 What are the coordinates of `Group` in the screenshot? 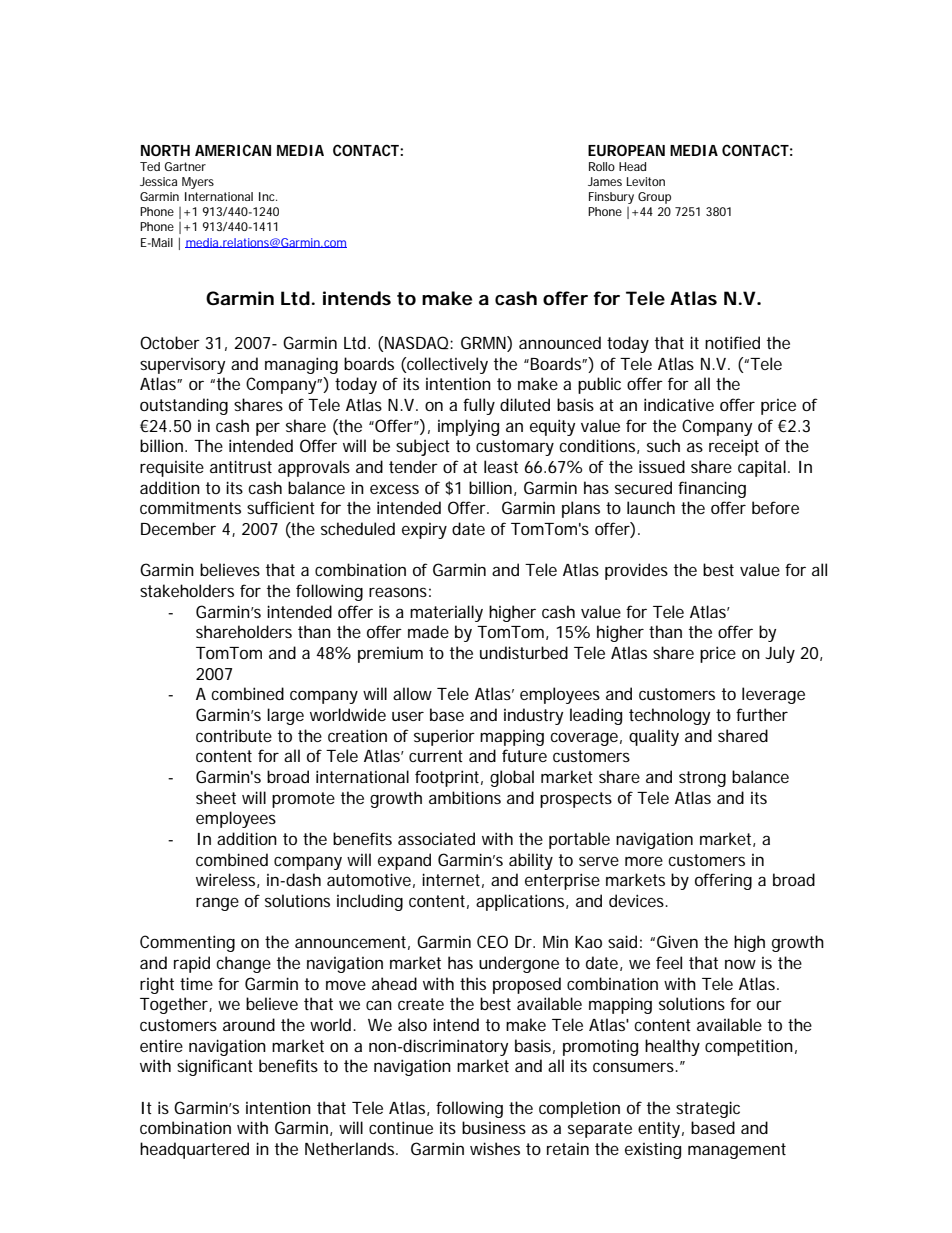 It's located at (654, 198).
